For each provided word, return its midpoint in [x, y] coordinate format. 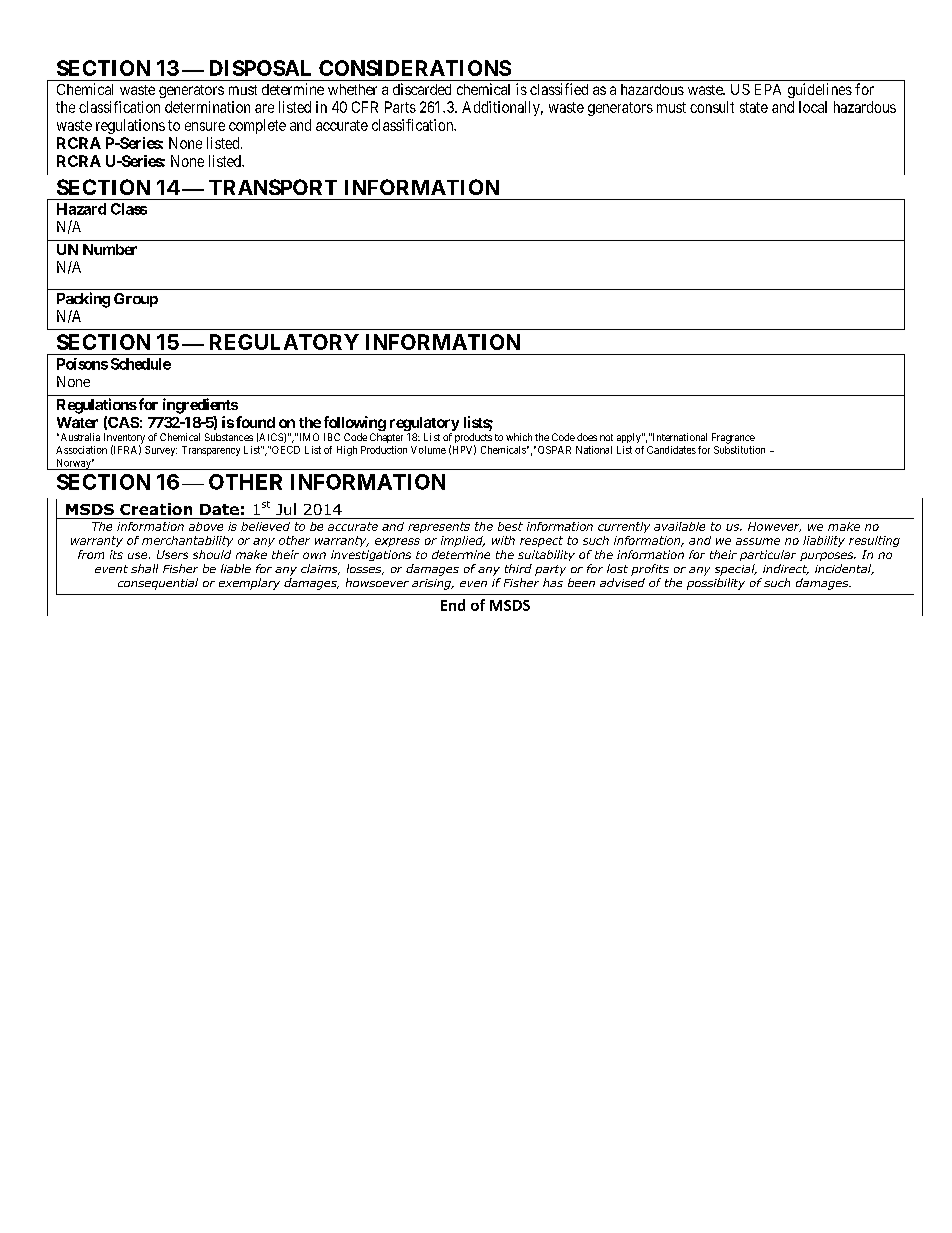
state [754, 107]
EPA [768, 89]
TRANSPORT [273, 187]
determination [207, 107]
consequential [158, 584]
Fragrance [733, 438]
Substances [229, 437]
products [473, 439]
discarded [422, 89]
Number [110, 249]
